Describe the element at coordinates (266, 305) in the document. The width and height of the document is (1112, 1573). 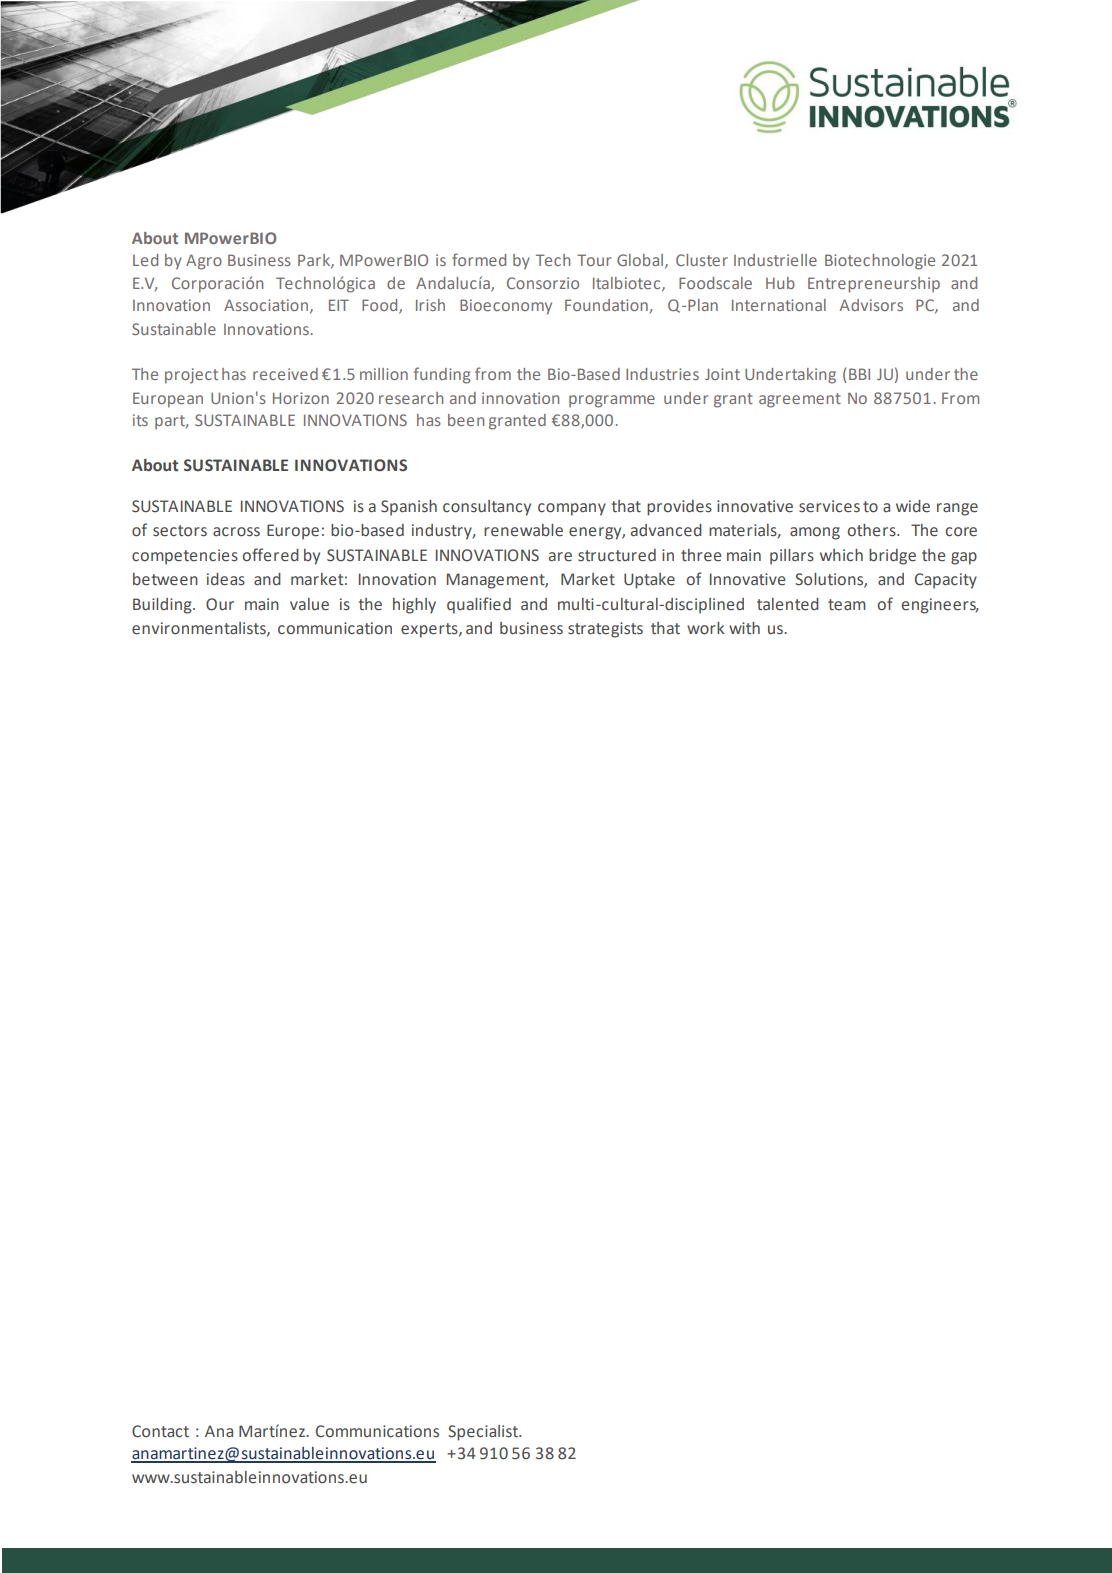
I see `Association` at that location.
